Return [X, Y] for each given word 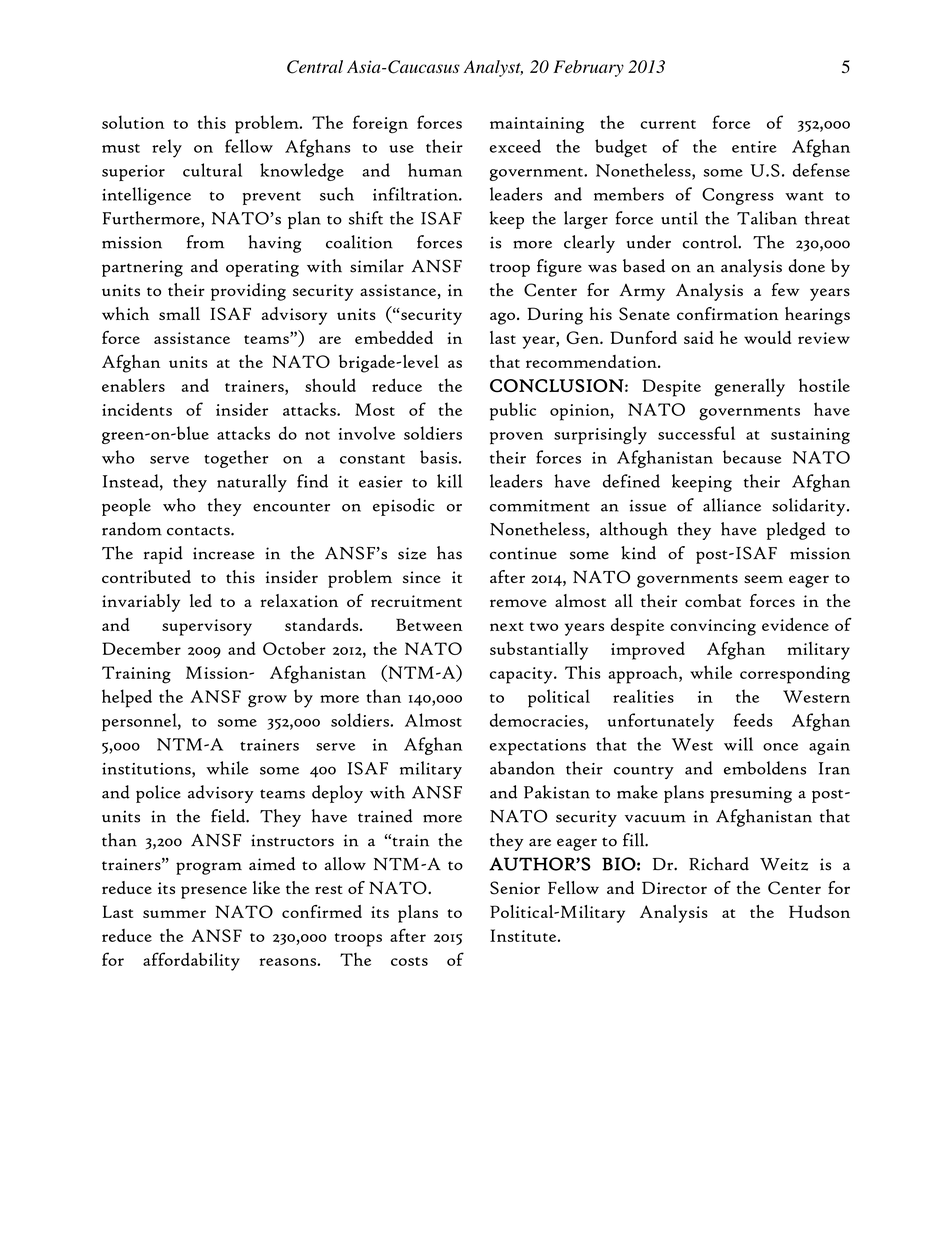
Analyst [493, 68]
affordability [191, 961]
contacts [199, 531]
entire [754, 147]
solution [133, 122]
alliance [732, 505]
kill [449, 481]
